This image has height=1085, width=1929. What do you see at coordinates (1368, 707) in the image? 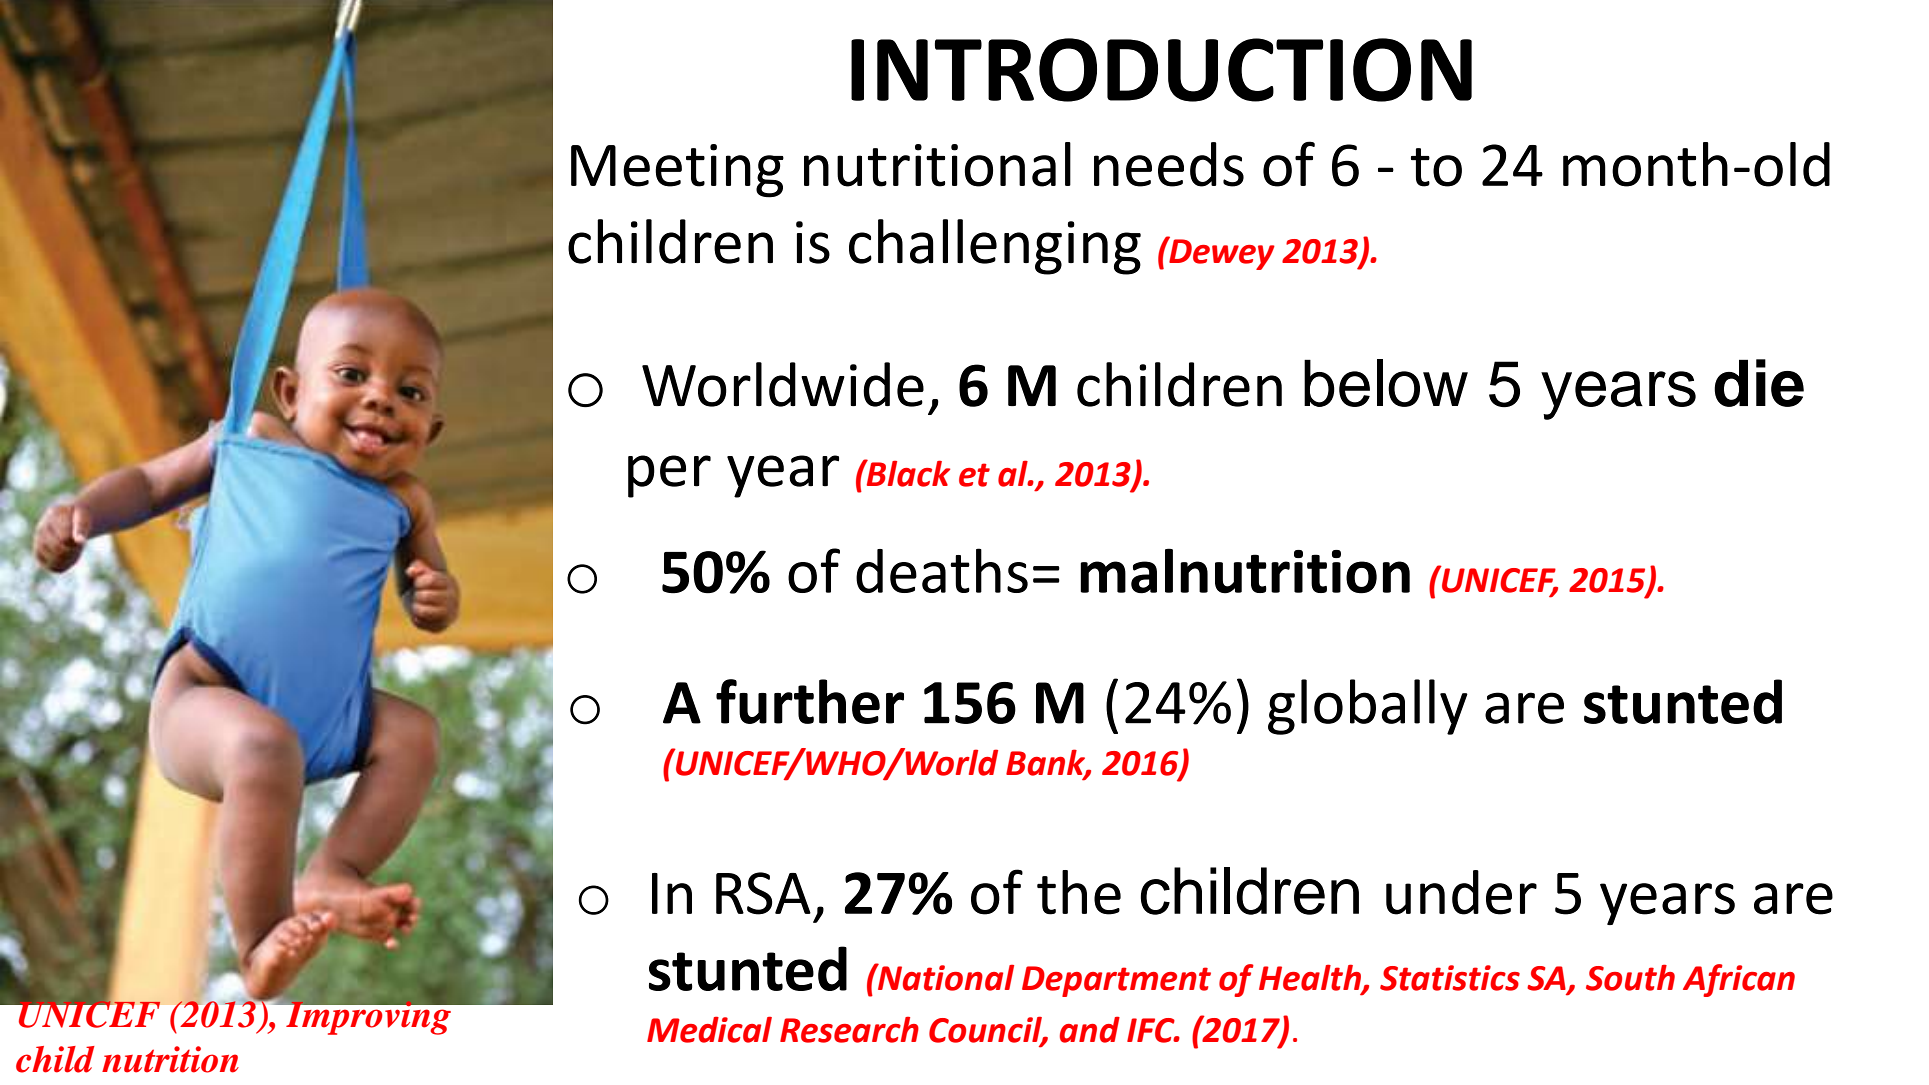
I see `globally` at bounding box center [1368, 707].
